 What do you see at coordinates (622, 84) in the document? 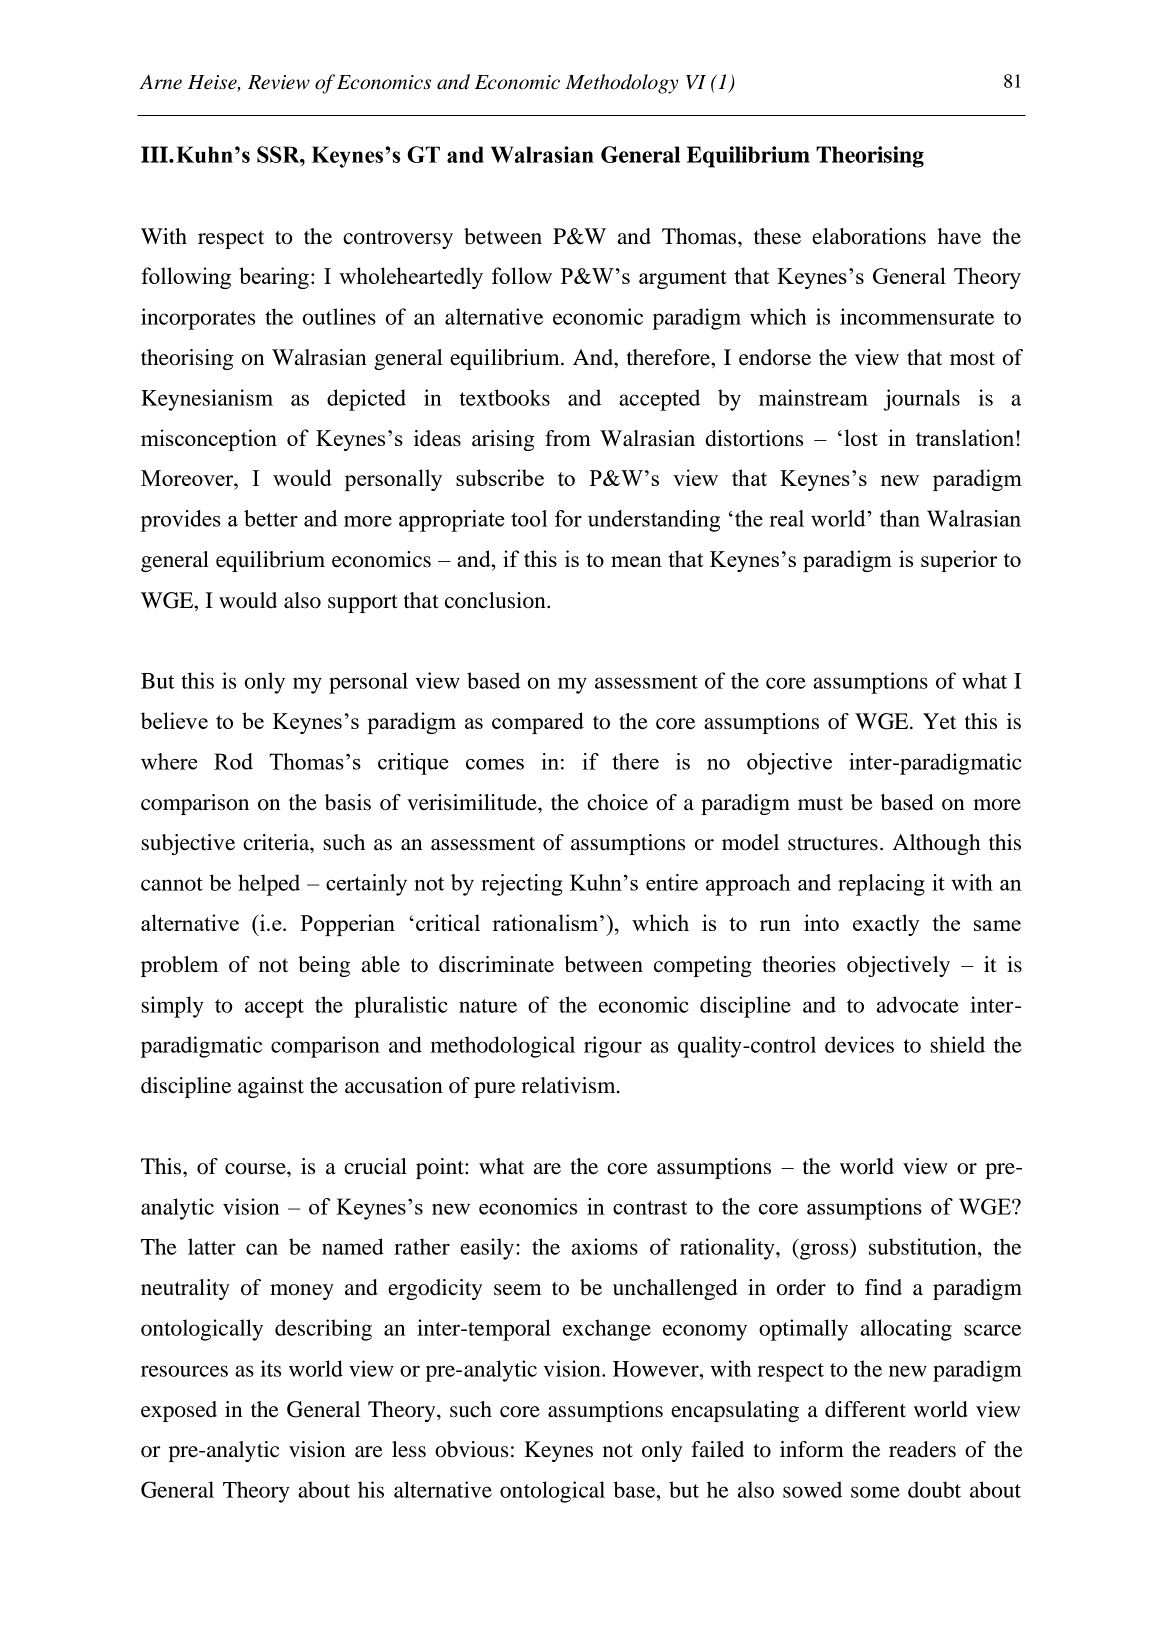
I see `Methodology` at bounding box center [622, 84].
